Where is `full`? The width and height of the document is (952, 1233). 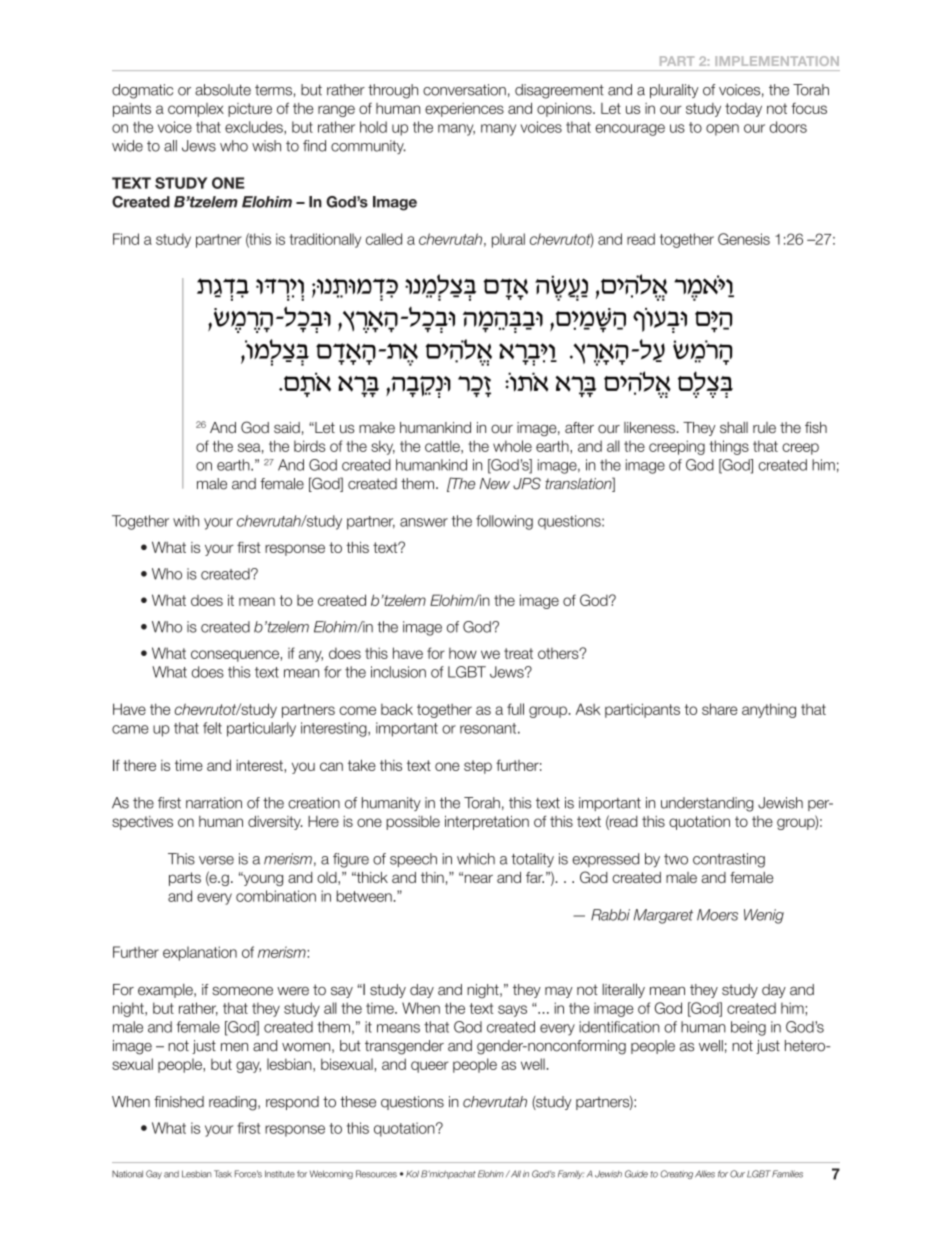 full is located at coordinates (515, 709).
